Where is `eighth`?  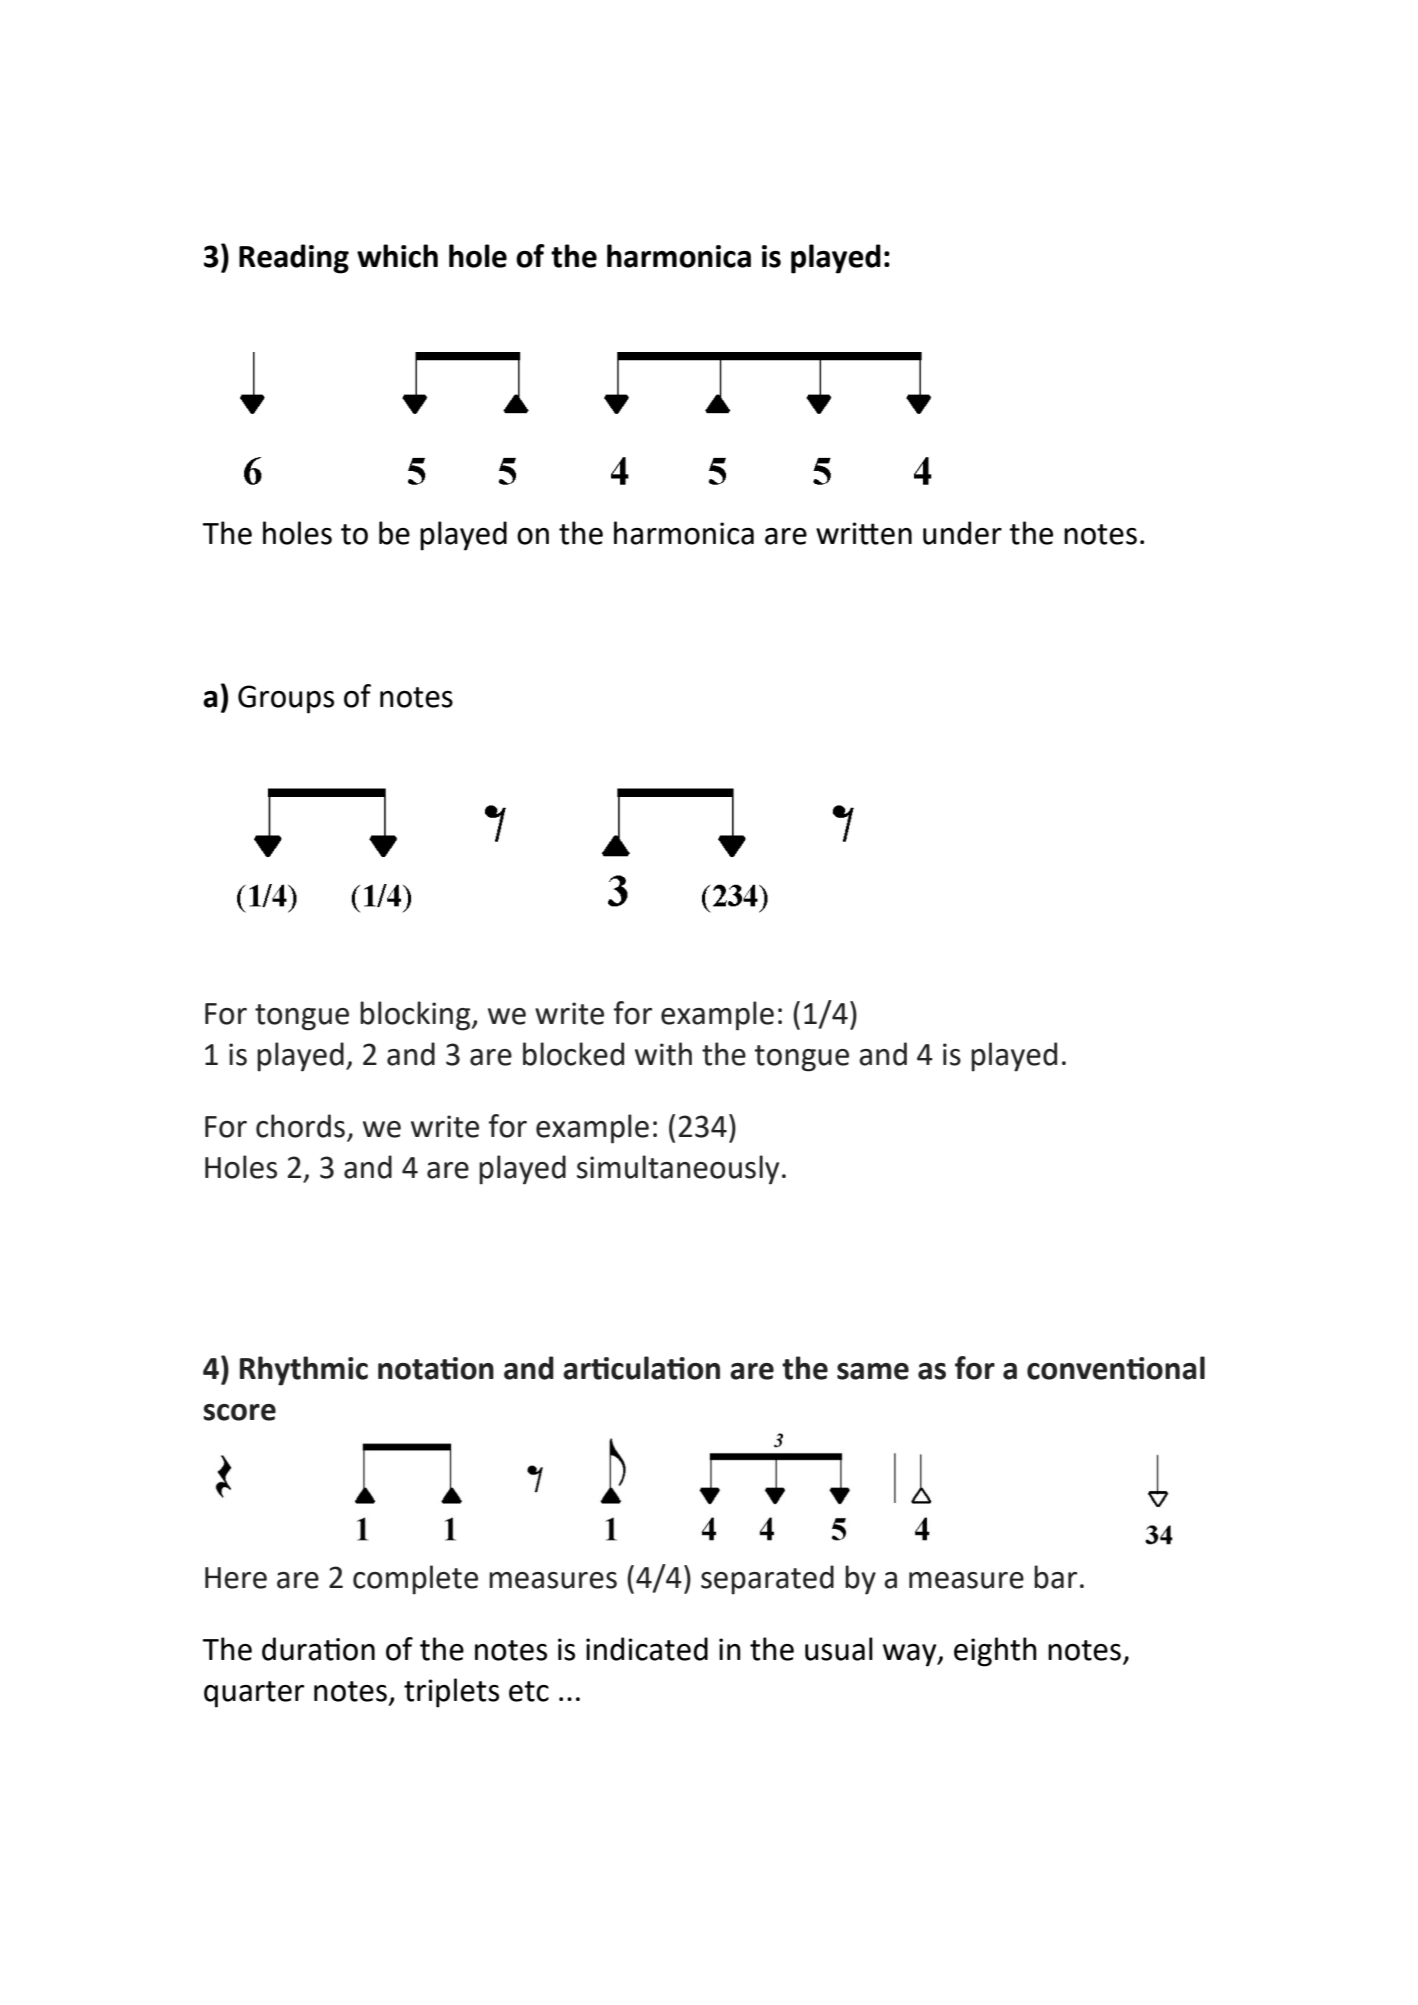
eighth is located at coordinates (995, 1652).
